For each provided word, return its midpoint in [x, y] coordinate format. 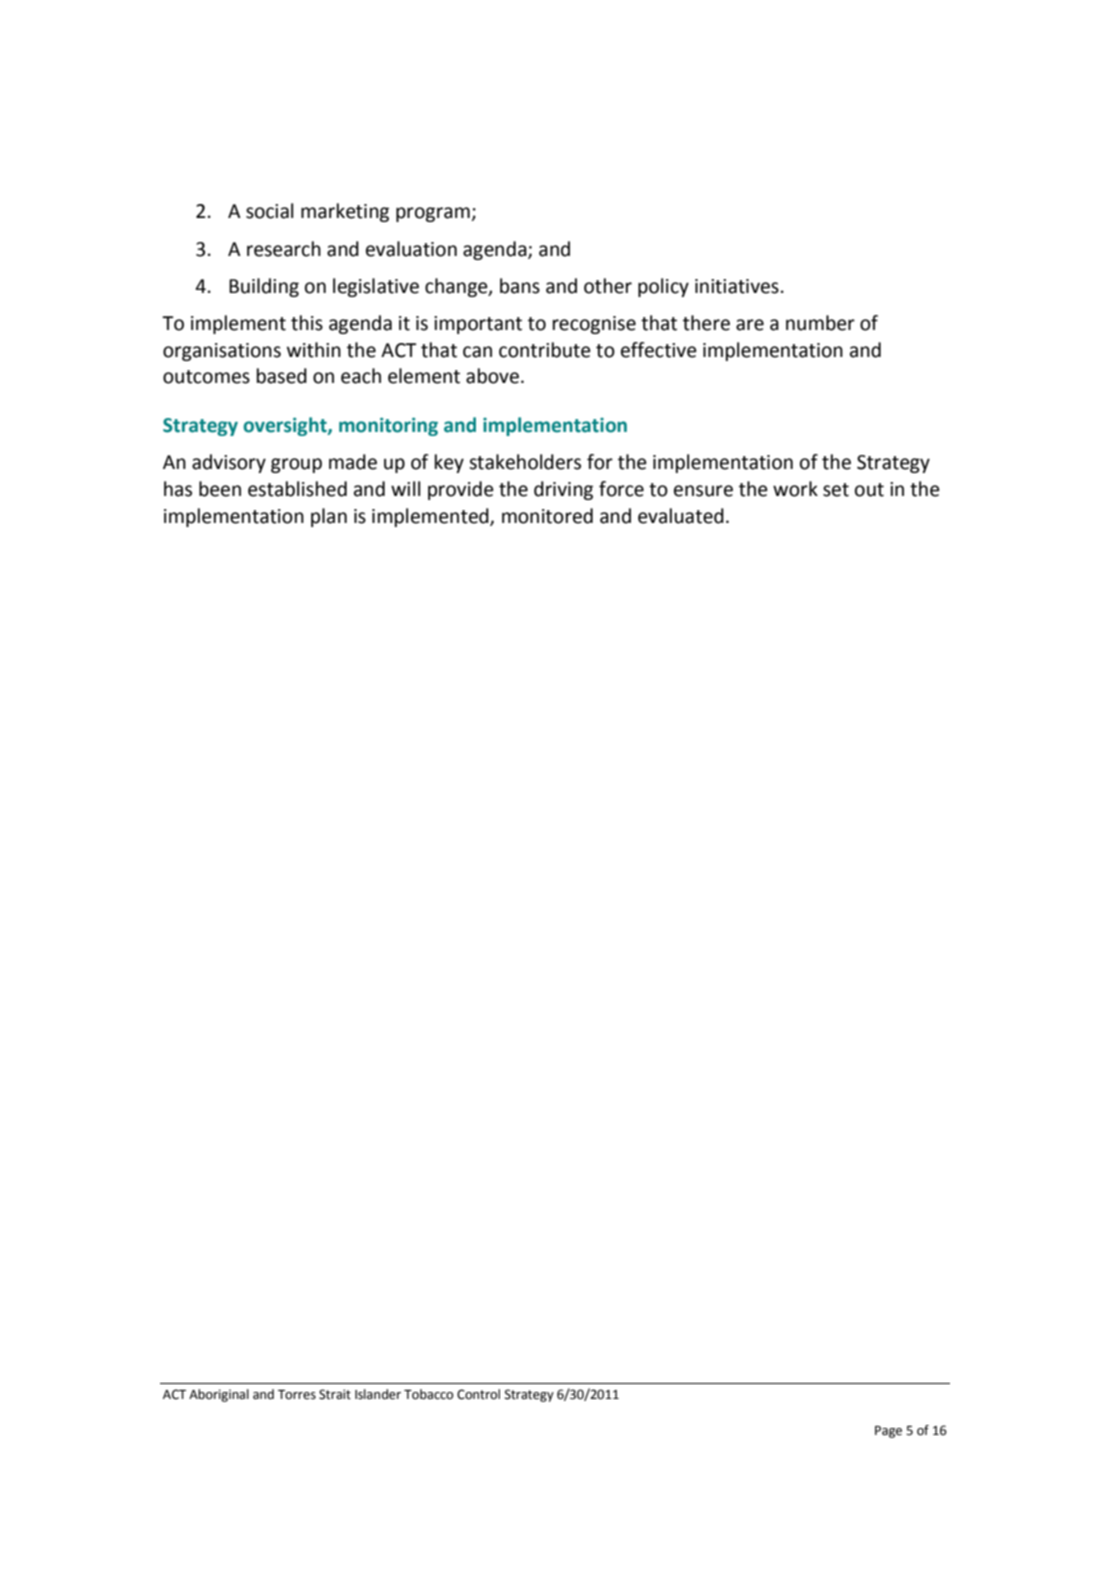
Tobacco [428, 1394]
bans [520, 286]
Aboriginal [219, 1395]
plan [329, 517]
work [795, 489]
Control [478, 1394]
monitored [547, 516]
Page [888, 1432]
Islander [378, 1394]
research [284, 249]
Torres [297, 1395]
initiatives [737, 286]
